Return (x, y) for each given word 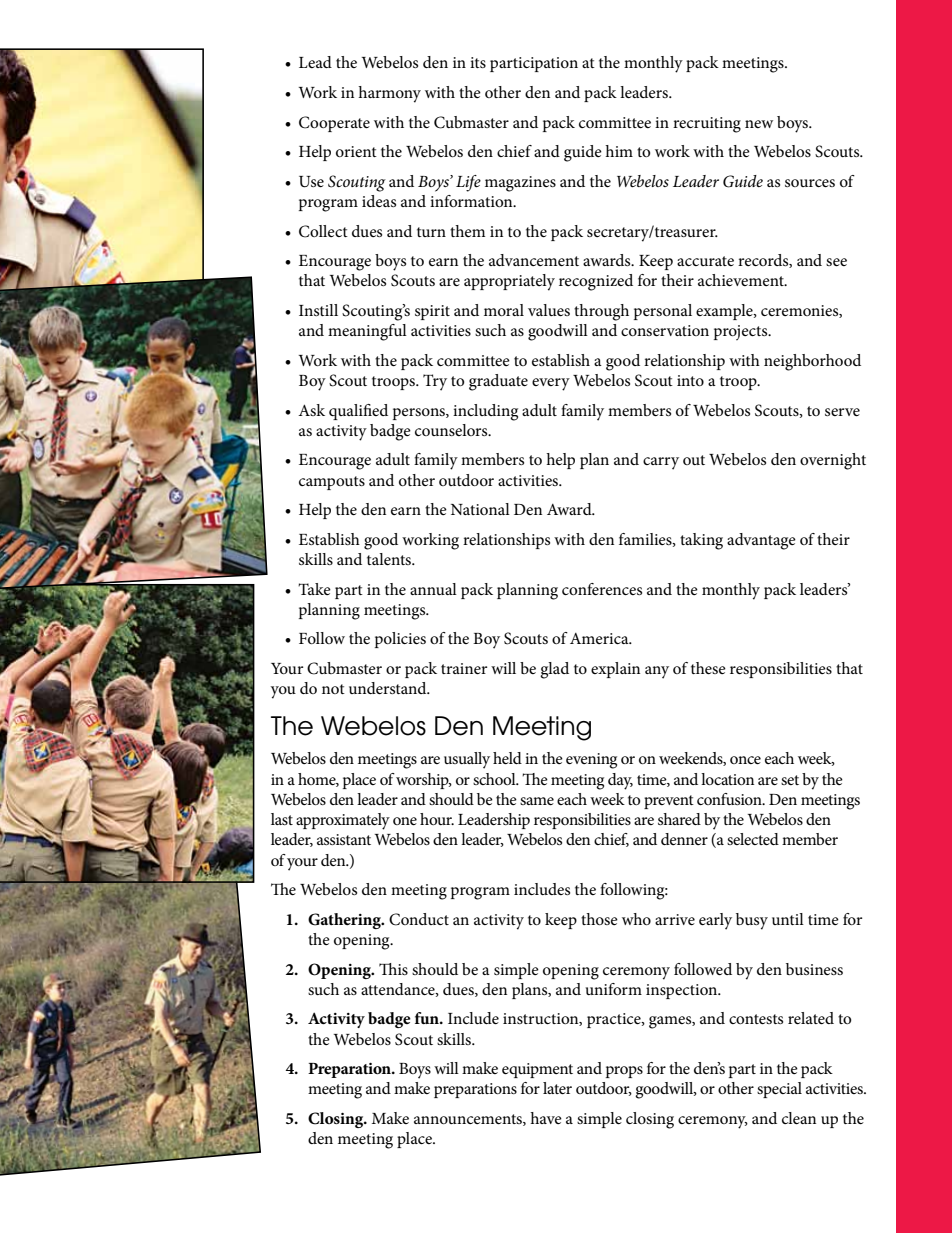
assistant (344, 839)
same (537, 801)
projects (742, 333)
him (619, 151)
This (393, 969)
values (549, 310)
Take (314, 589)
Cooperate (334, 124)
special (779, 1090)
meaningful (367, 332)
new (759, 124)
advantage (761, 541)
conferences (602, 589)
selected (753, 839)
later (557, 1088)
